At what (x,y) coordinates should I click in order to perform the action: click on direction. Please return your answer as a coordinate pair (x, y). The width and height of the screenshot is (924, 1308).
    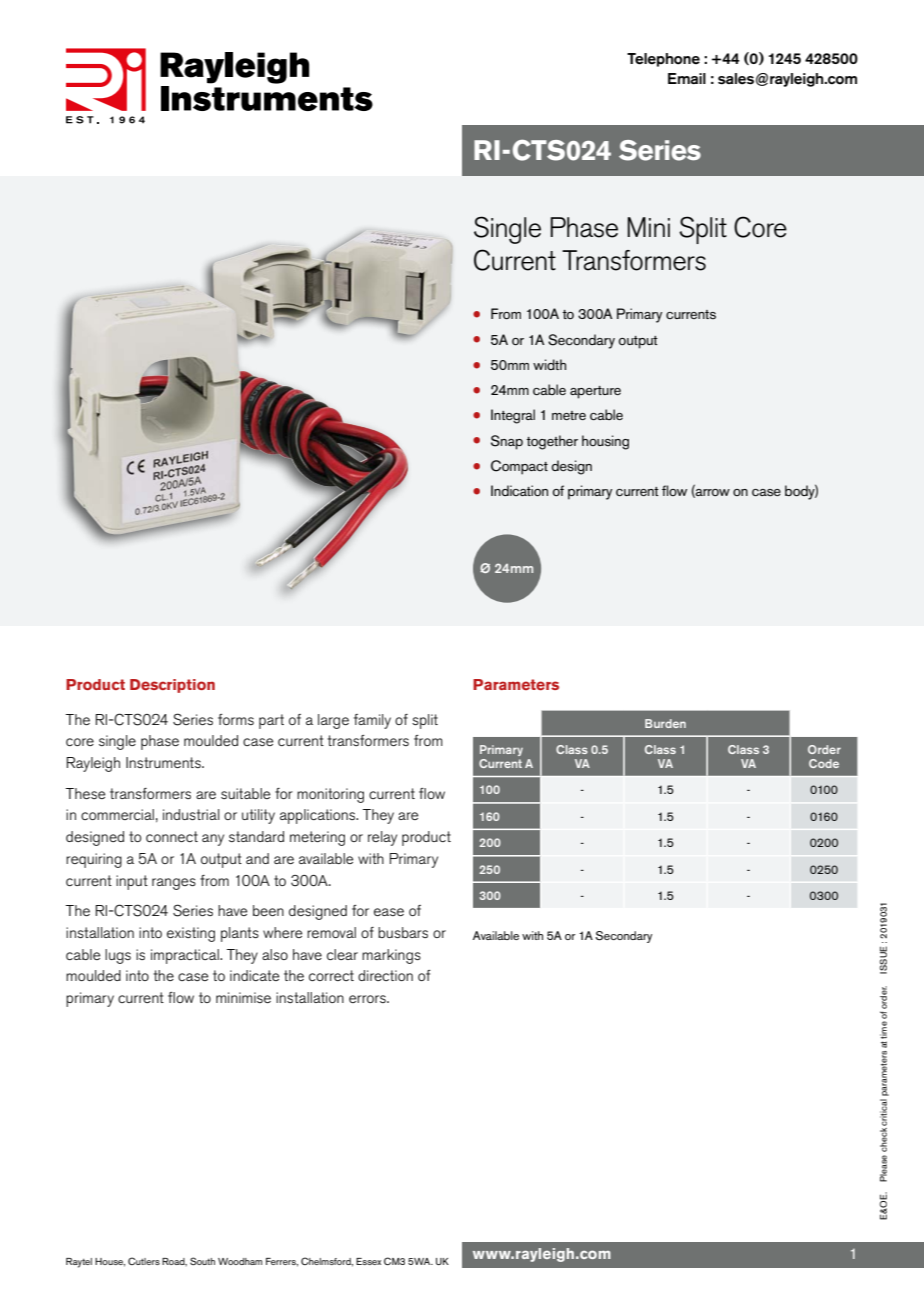
    Looking at the image, I should click on (385, 975).
